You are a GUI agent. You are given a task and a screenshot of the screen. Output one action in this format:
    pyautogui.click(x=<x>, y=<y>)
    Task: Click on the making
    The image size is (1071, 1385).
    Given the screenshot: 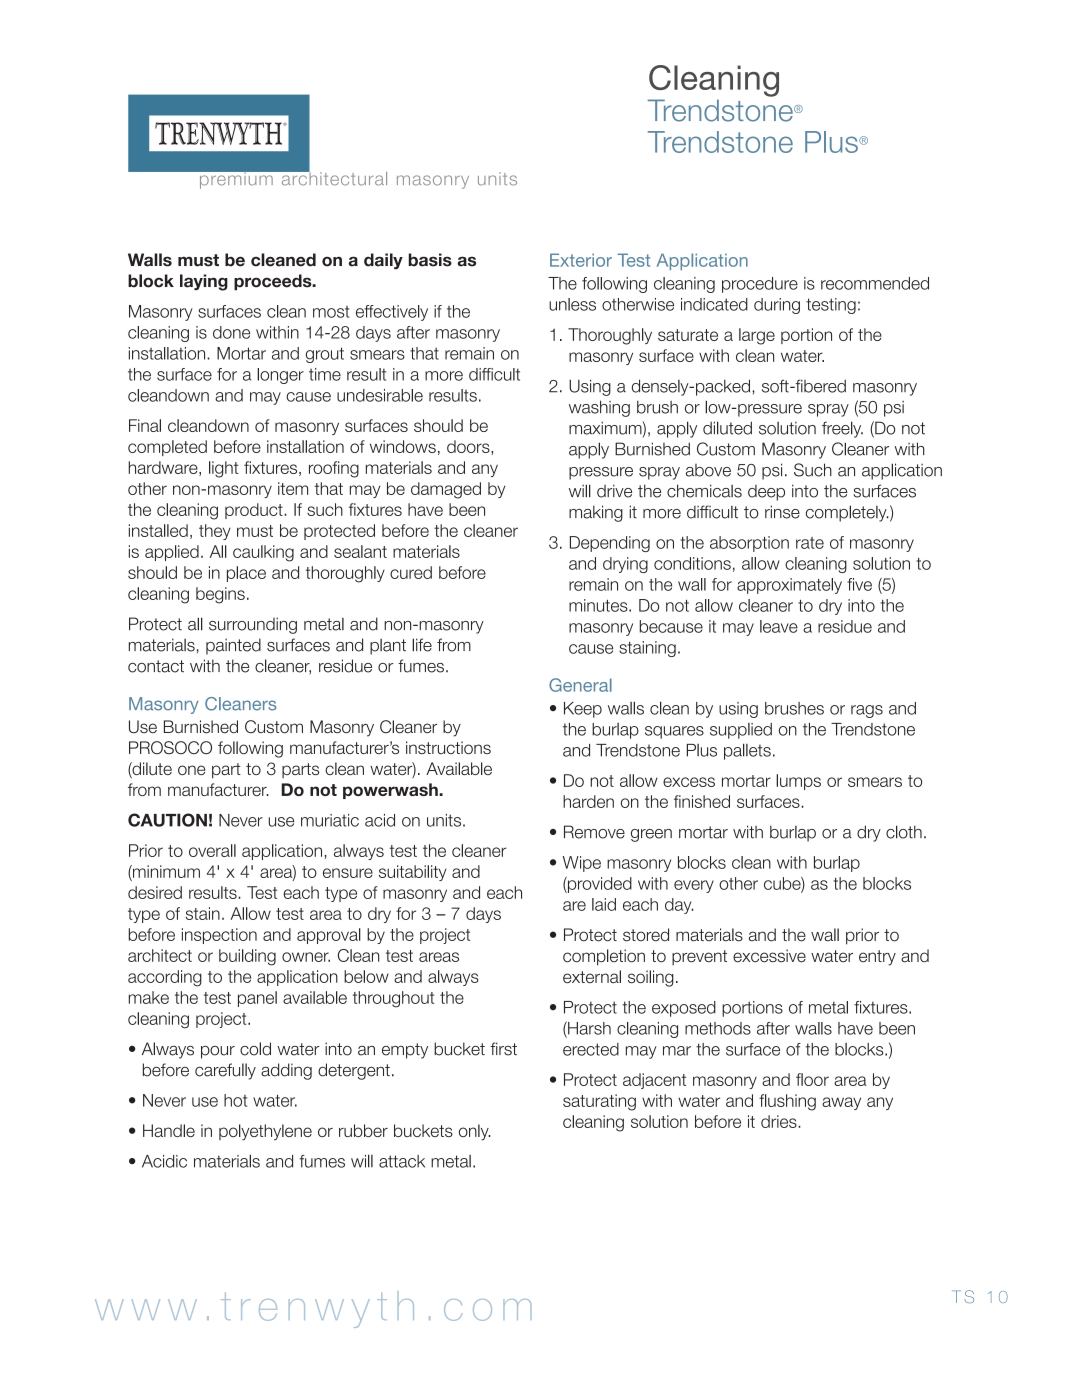 What is the action you would take?
    pyautogui.click(x=596, y=513)
